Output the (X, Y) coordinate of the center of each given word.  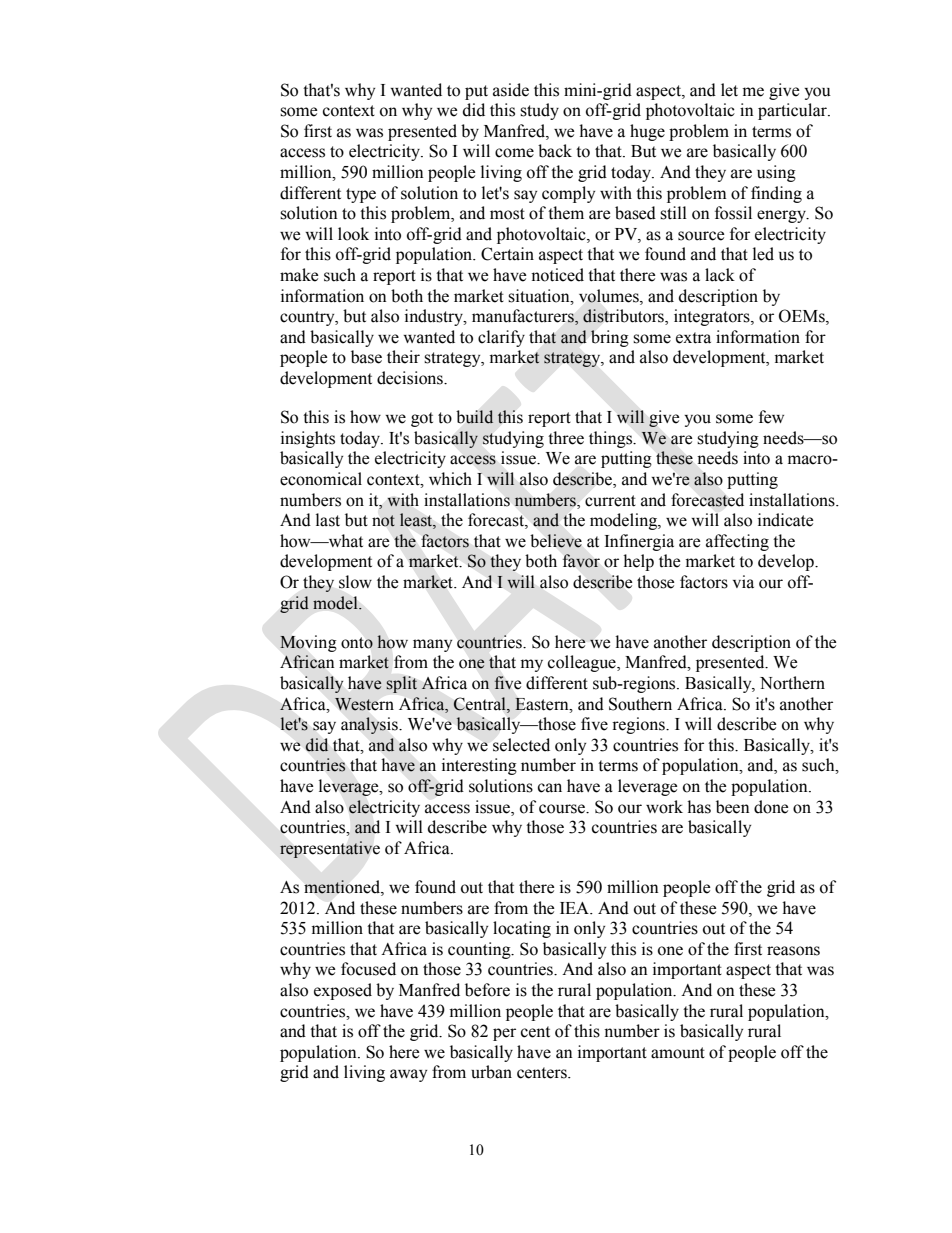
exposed (343, 991)
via (743, 582)
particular (793, 111)
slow (355, 582)
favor (581, 561)
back (555, 151)
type (361, 195)
